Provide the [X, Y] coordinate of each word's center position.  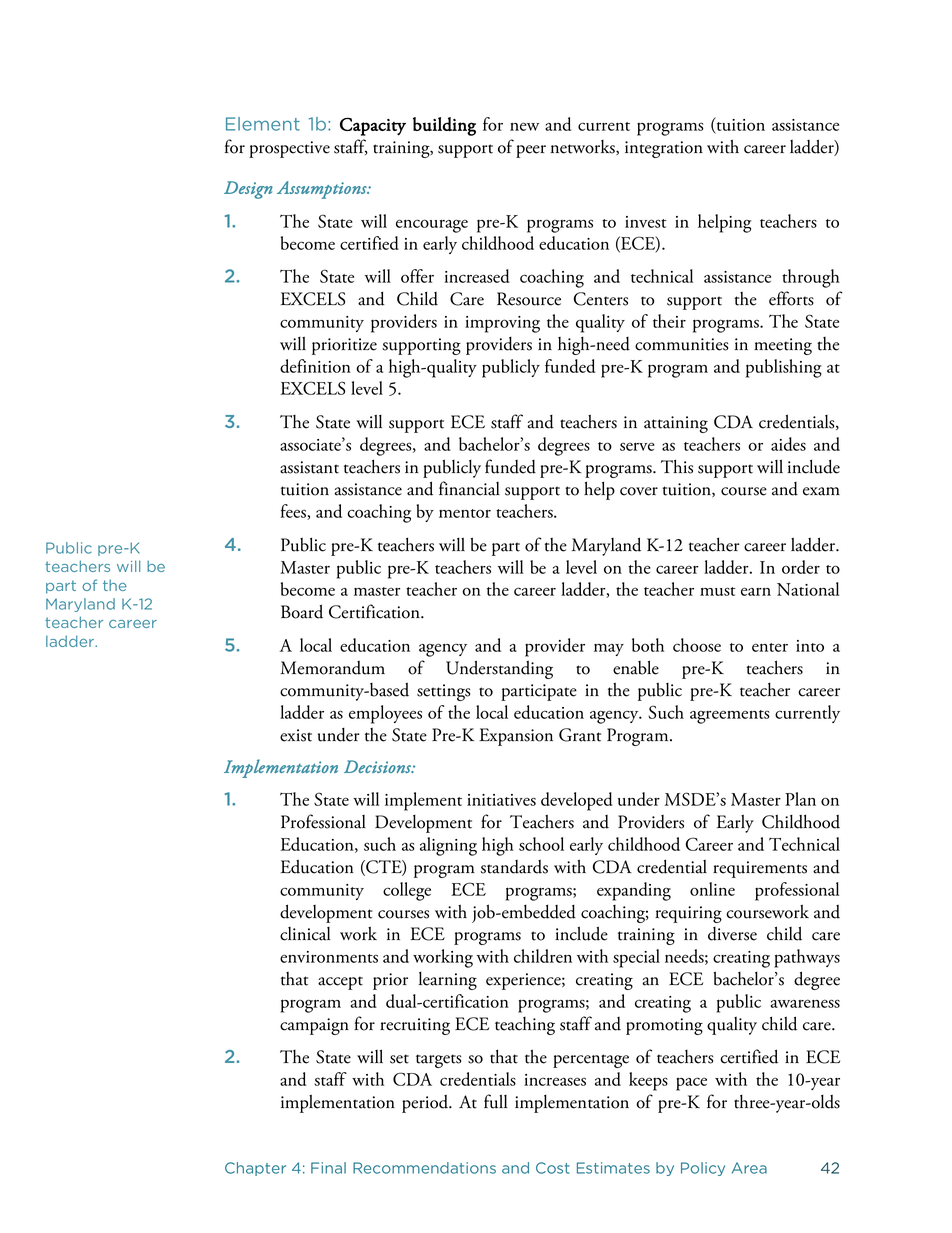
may [609, 650]
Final [328, 1168]
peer [531, 151]
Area [749, 1168]
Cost [553, 1168]
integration [664, 149]
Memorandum [332, 668]
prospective [289, 149]
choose [697, 645]
